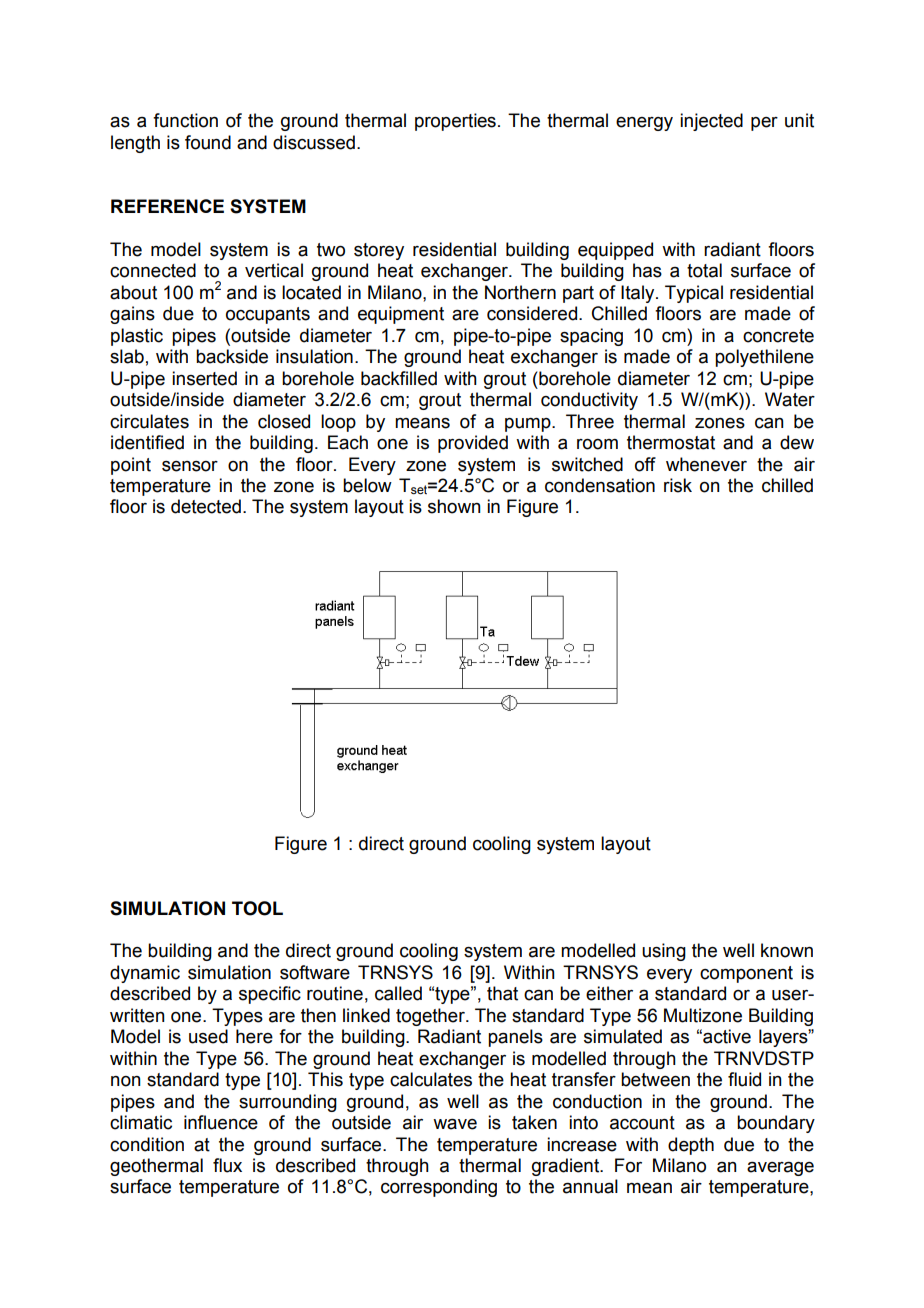 The width and height of the screenshot is (924, 1308). I want to click on using, so click(664, 952).
